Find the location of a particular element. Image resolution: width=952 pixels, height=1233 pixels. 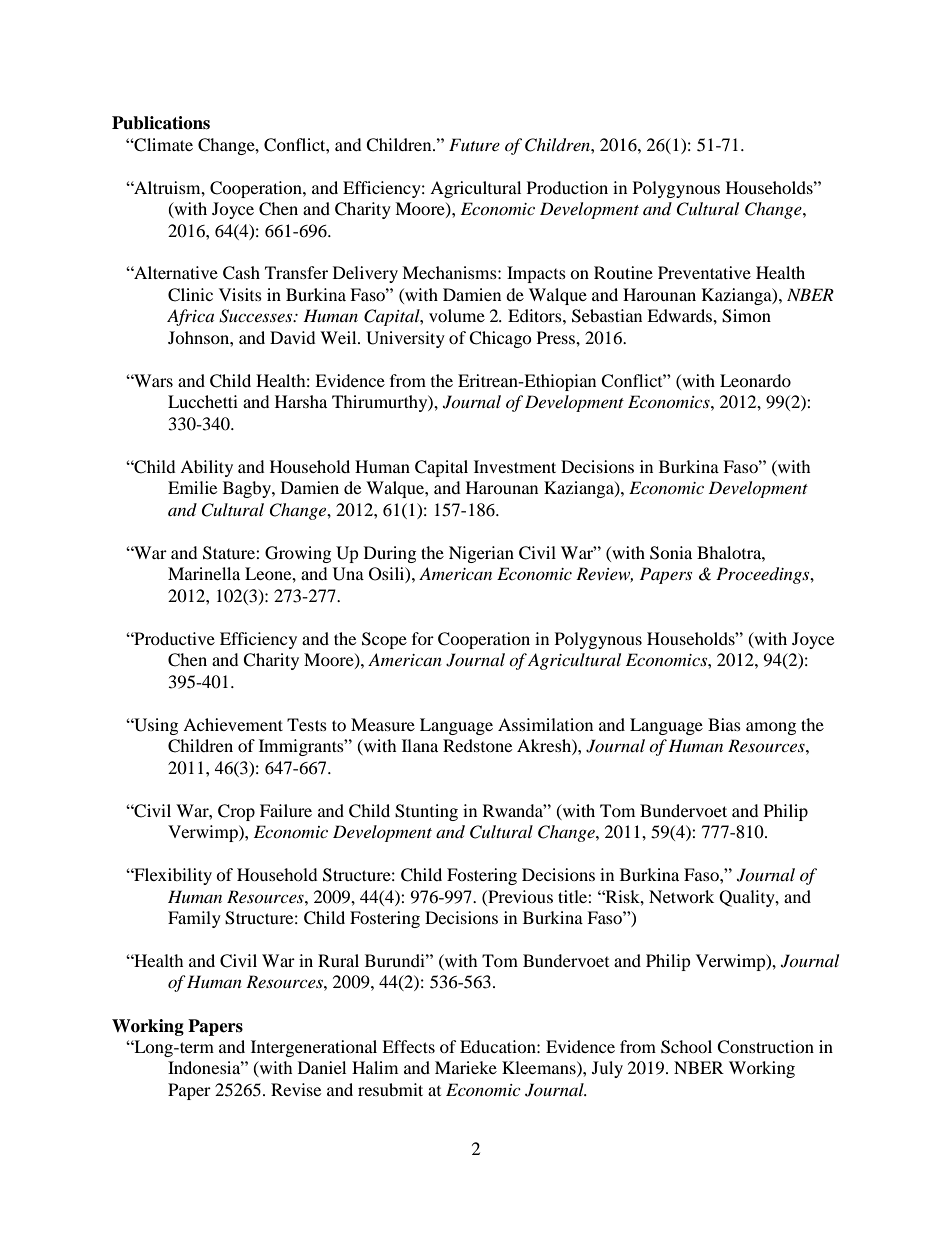

Production is located at coordinates (567, 187).
